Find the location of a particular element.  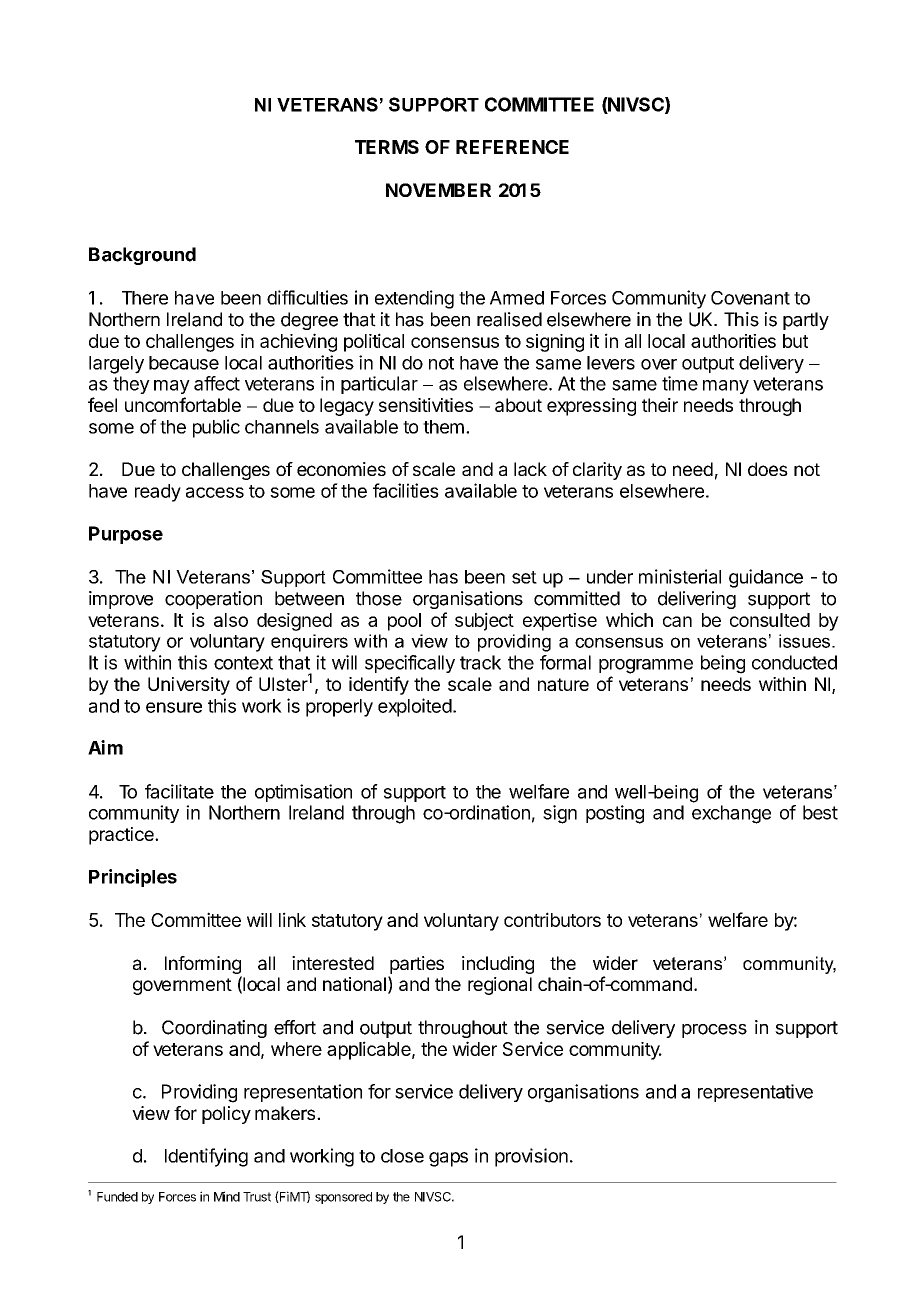

Mind is located at coordinates (227, 1196).
